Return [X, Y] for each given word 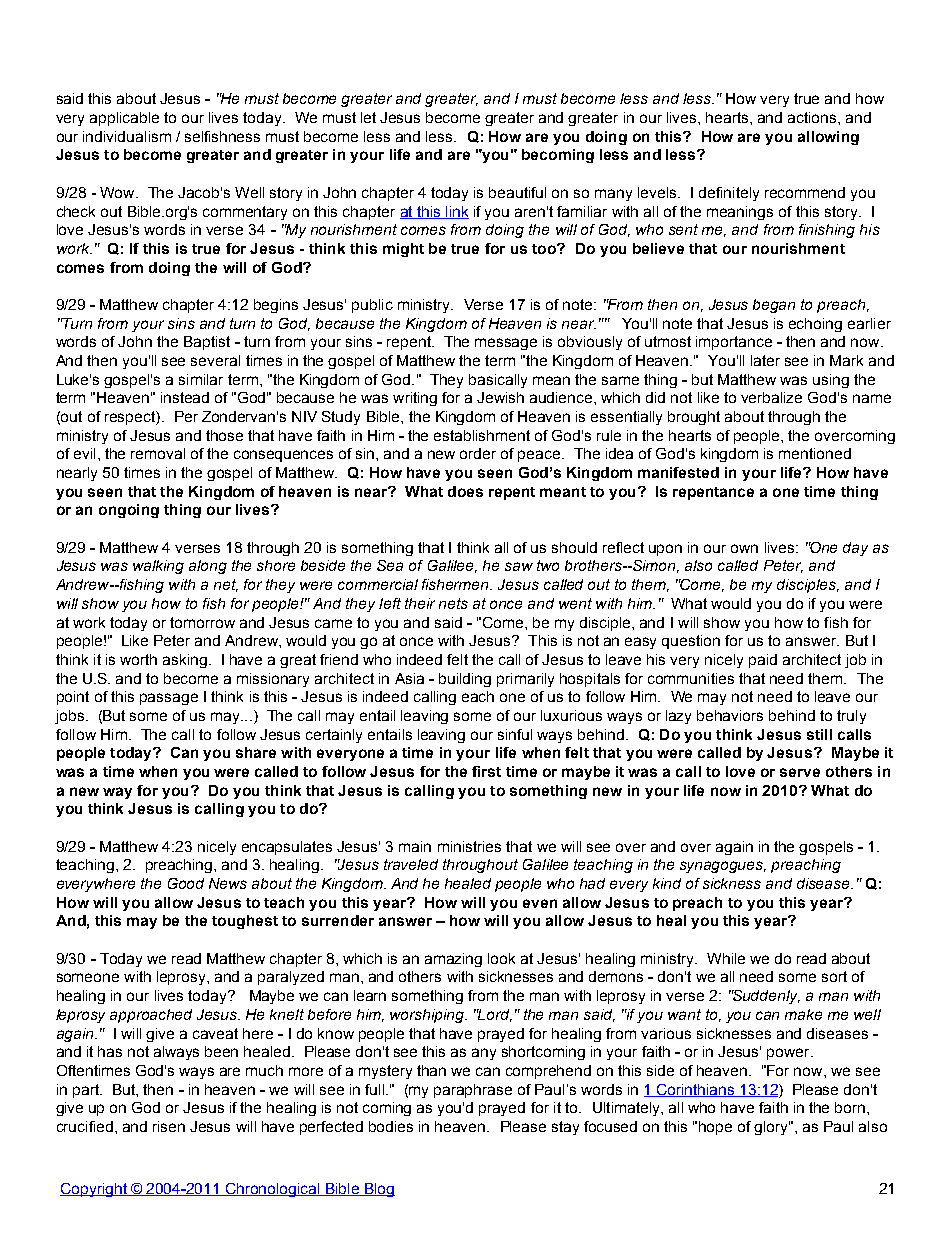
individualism [127, 136]
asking [185, 661]
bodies [391, 1126]
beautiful [517, 192]
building [465, 680]
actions [813, 117]
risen [169, 1126]
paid [763, 661]
